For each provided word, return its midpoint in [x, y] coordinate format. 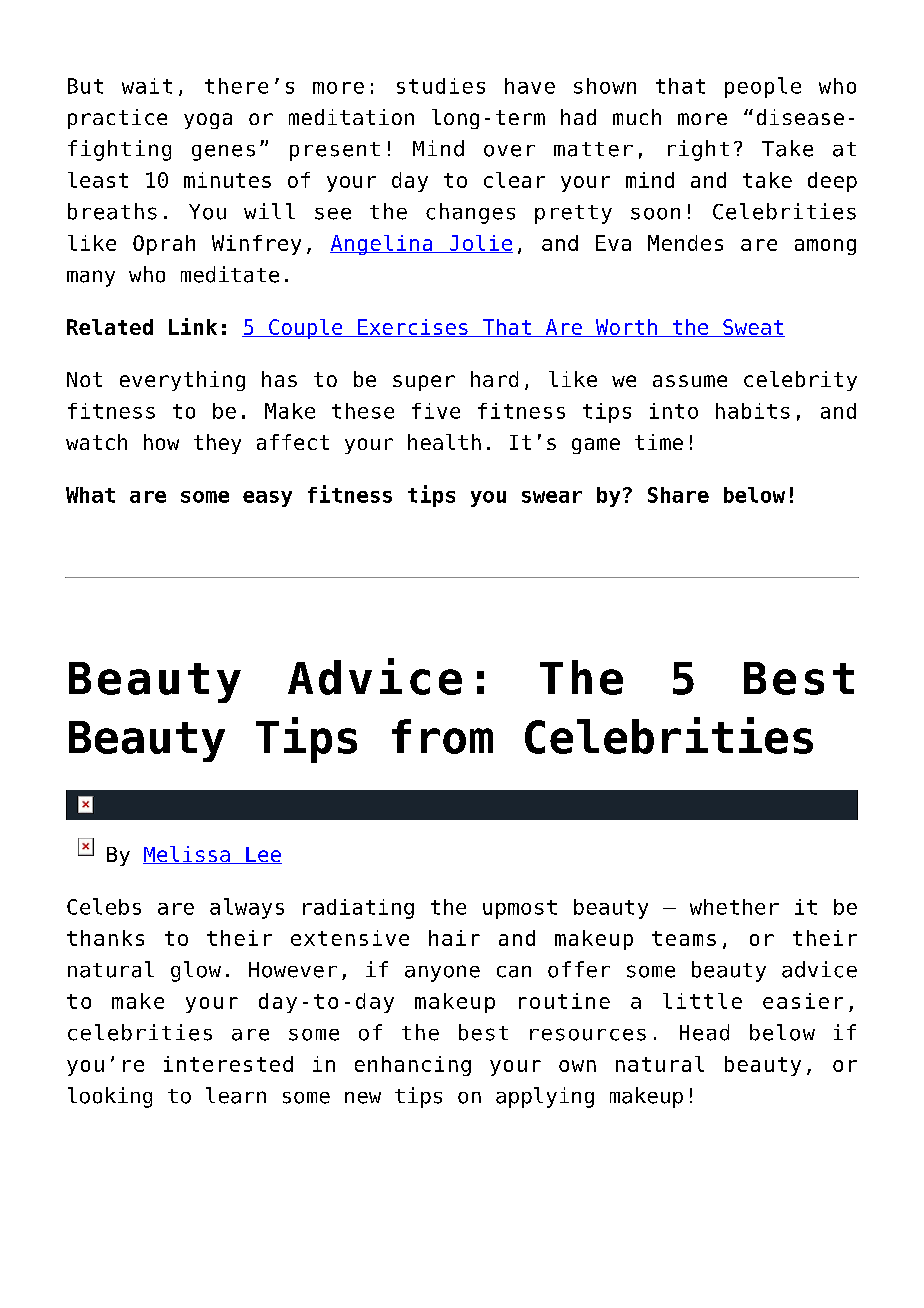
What [90, 495]
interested [228, 1064]
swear [552, 497]
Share [678, 495]
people [763, 87]
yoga [208, 121]
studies [441, 86]
